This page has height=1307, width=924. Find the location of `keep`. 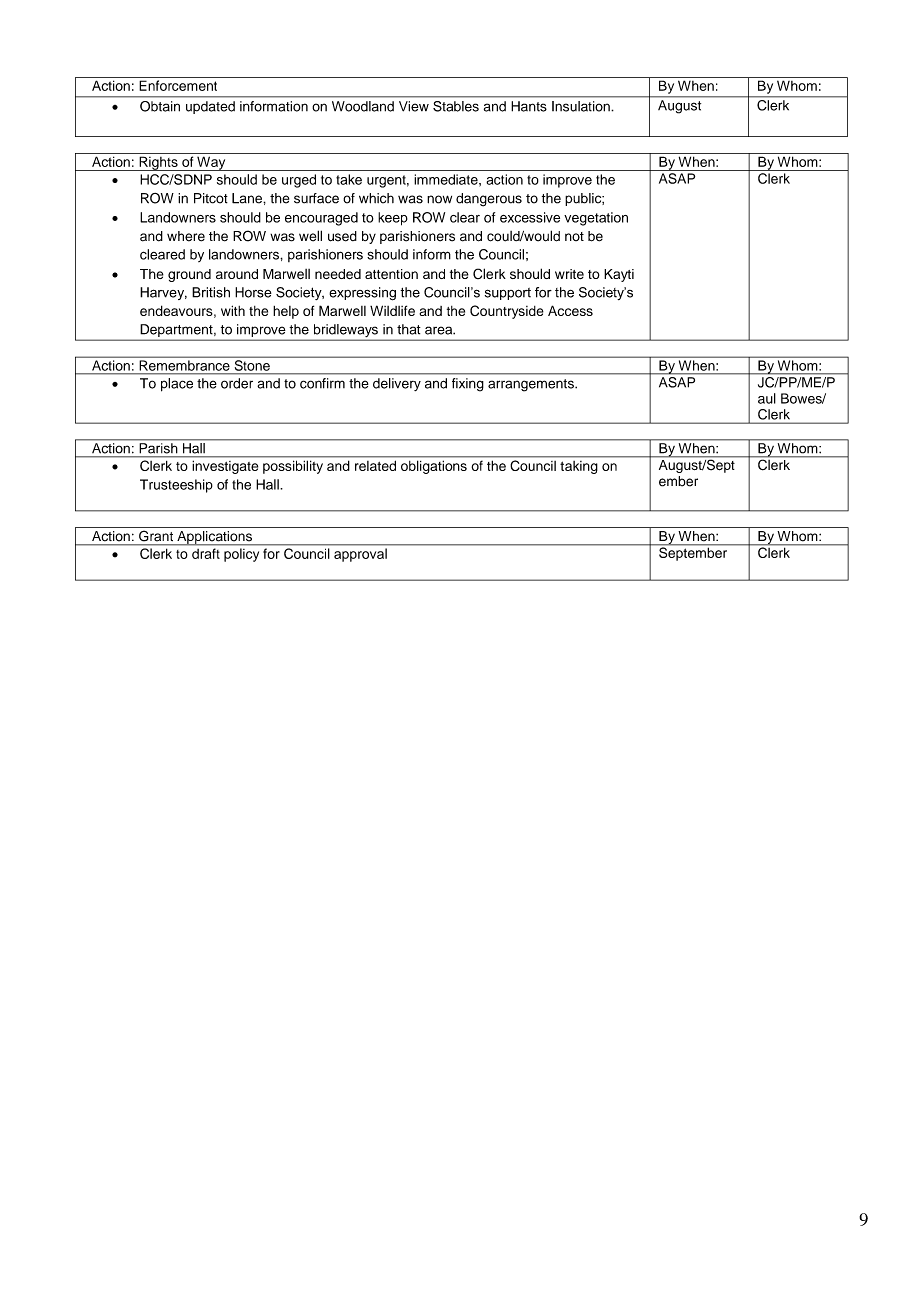

keep is located at coordinates (393, 219).
